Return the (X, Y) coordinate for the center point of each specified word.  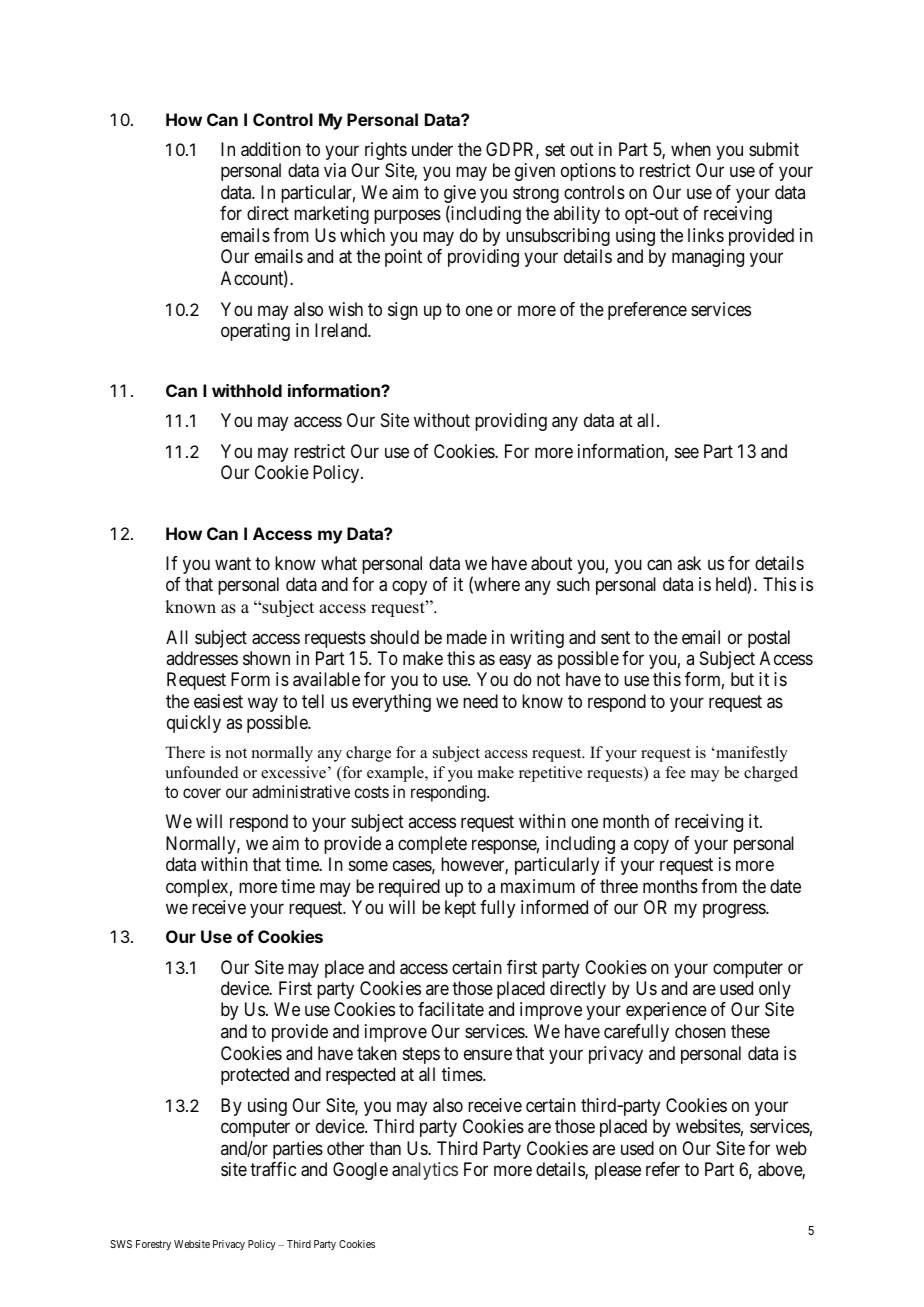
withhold (247, 390)
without (442, 420)
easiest (218, 701)
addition (271, 149)
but (742, 679)
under (432, 149)
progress (735, 910)
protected (255, 1076)
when (691, 149)
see (687, 453)
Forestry (153, 1245)
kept (460, 909)
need (480, 701)
